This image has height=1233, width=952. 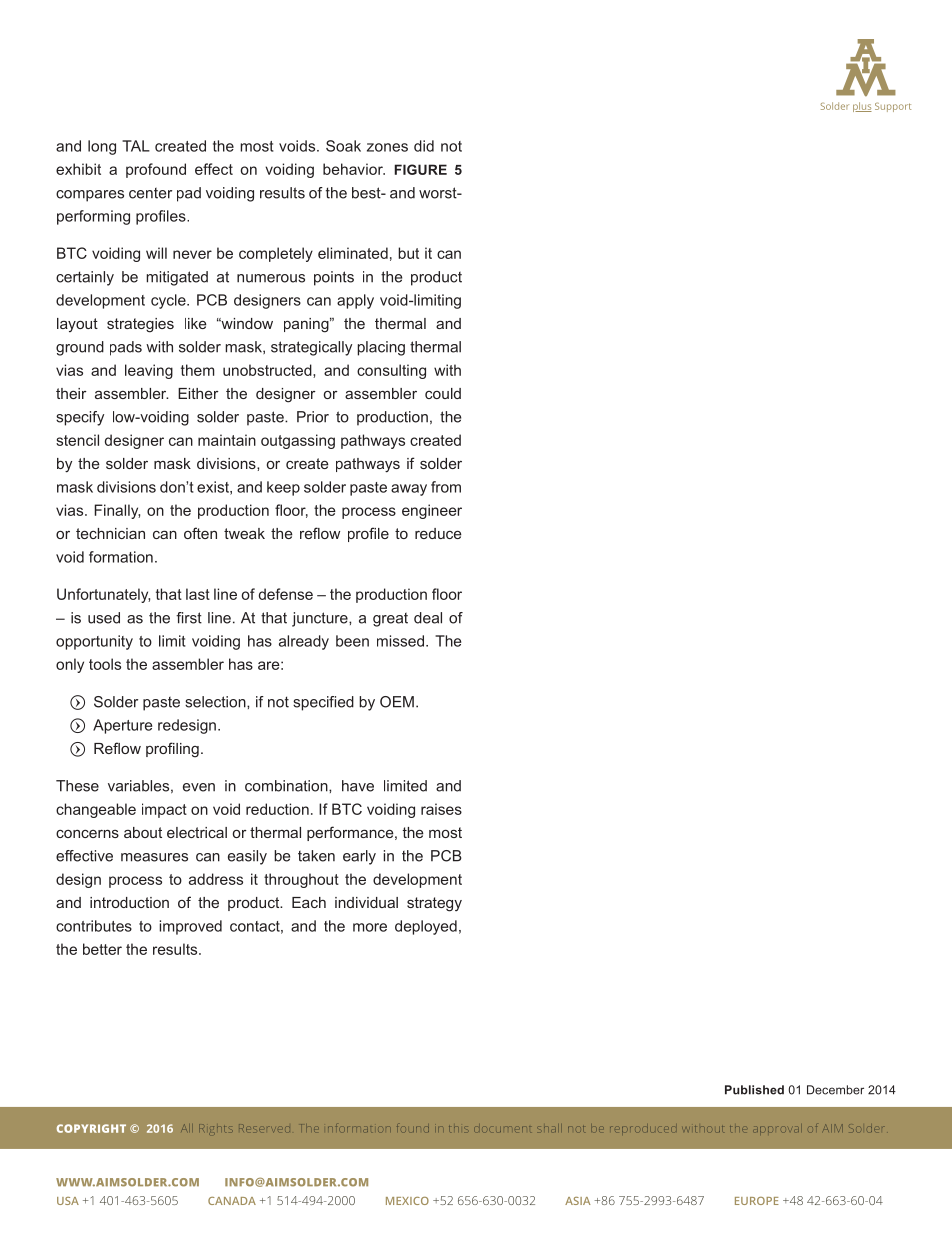 What do you see at coordinates (446, 487) in the image?
I see `from` at bounding box center [446, 487].
